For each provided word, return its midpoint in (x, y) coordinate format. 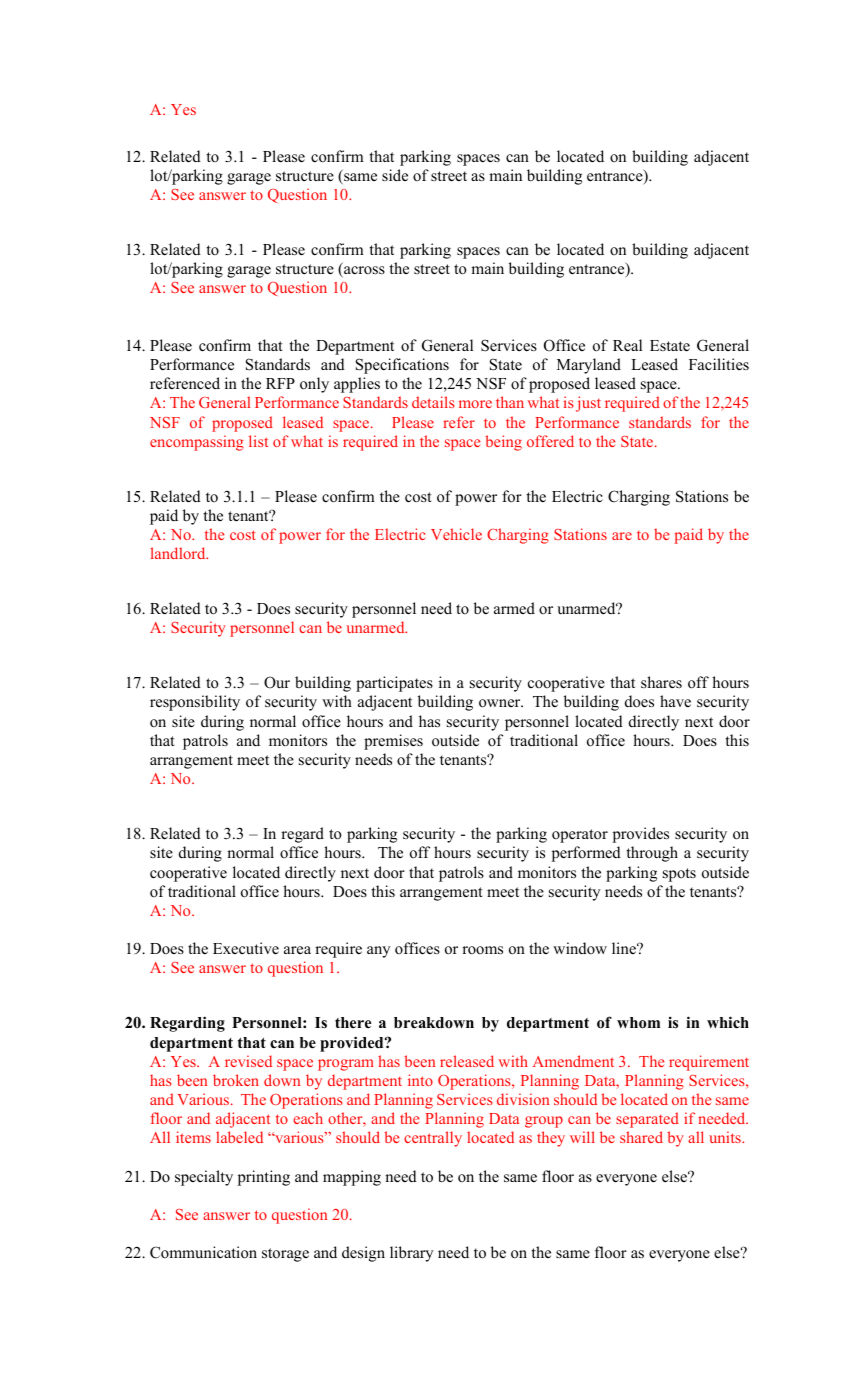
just (588, 404)
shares (661, 682)
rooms (482, 950)
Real (627, 345)
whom (638, 1023)
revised (248, 1061)
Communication (203, 1252)
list (258, 441)
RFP (280, 383)
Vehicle (456, 534)
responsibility (195, 703)
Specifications (402, 366)
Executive (246, 948)
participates (394, 684)
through (652, 854)
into (420, 1080)
